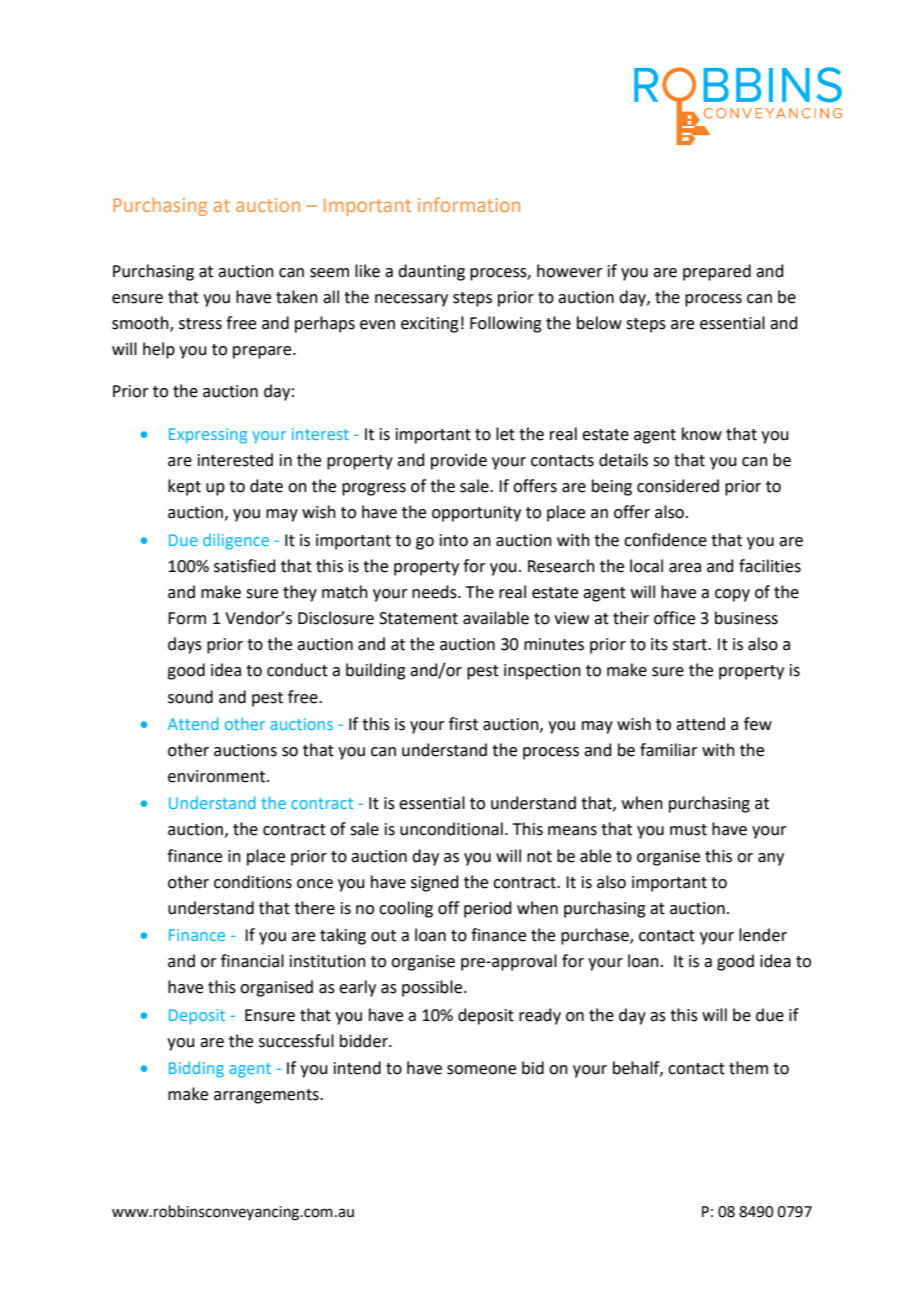  What do you see at coordinates (218, 776) in the screenshot?
I see `environment` at bounding box center [218, 776].
